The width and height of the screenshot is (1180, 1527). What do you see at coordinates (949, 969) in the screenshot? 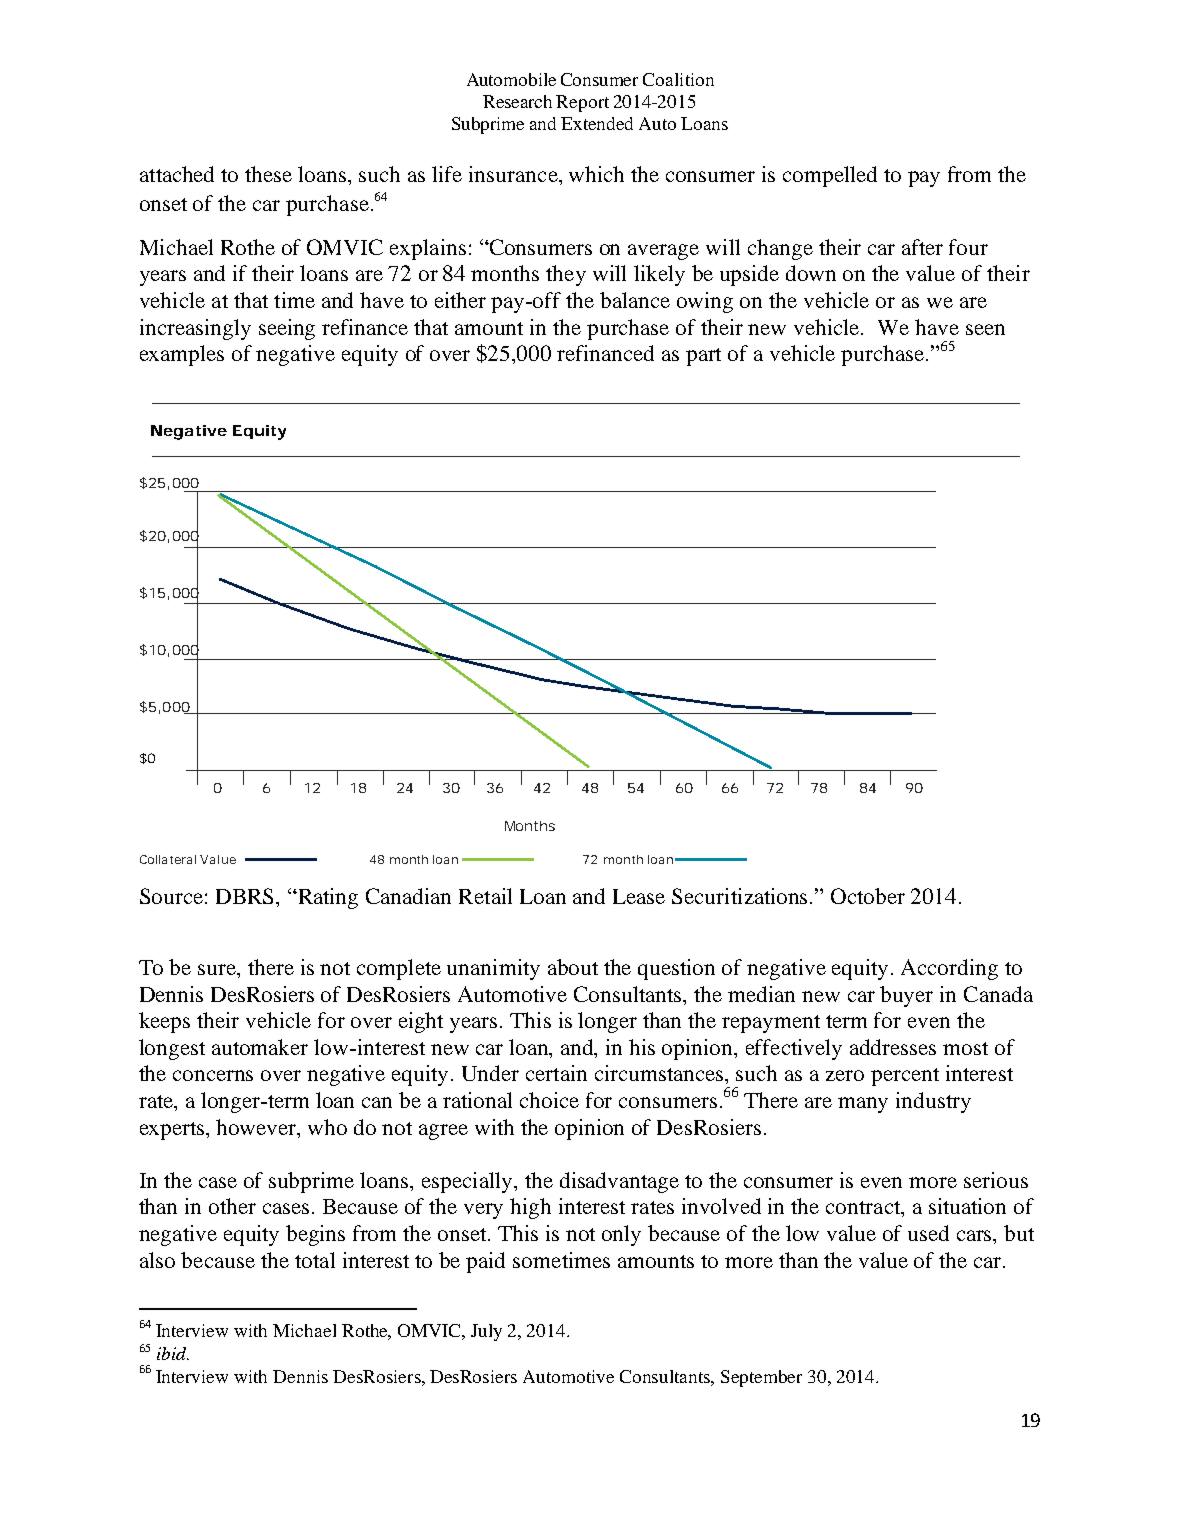
I see `According` at bounding box center [949, 969].
